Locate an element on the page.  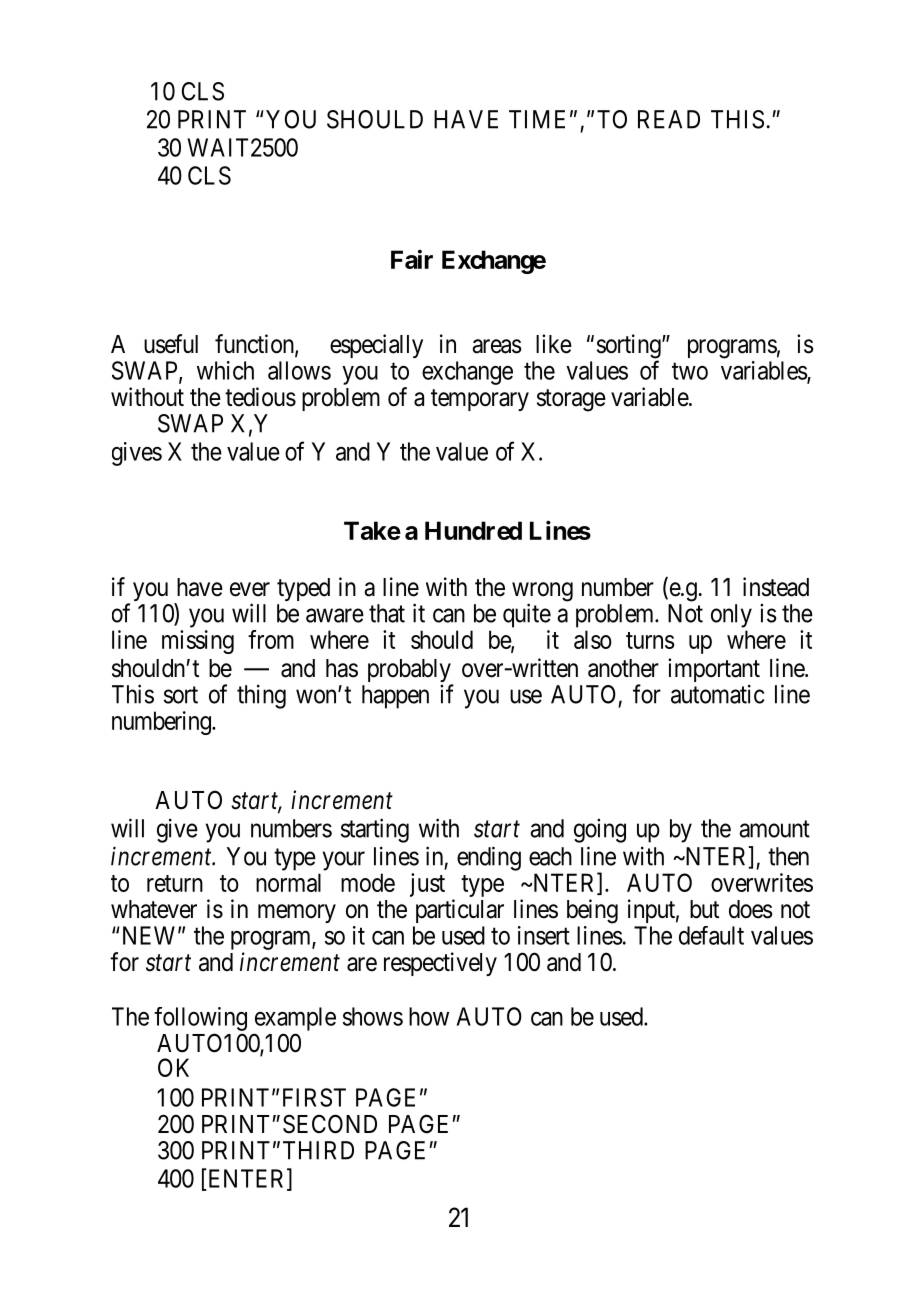
default is located at coordinates (711, 935).
